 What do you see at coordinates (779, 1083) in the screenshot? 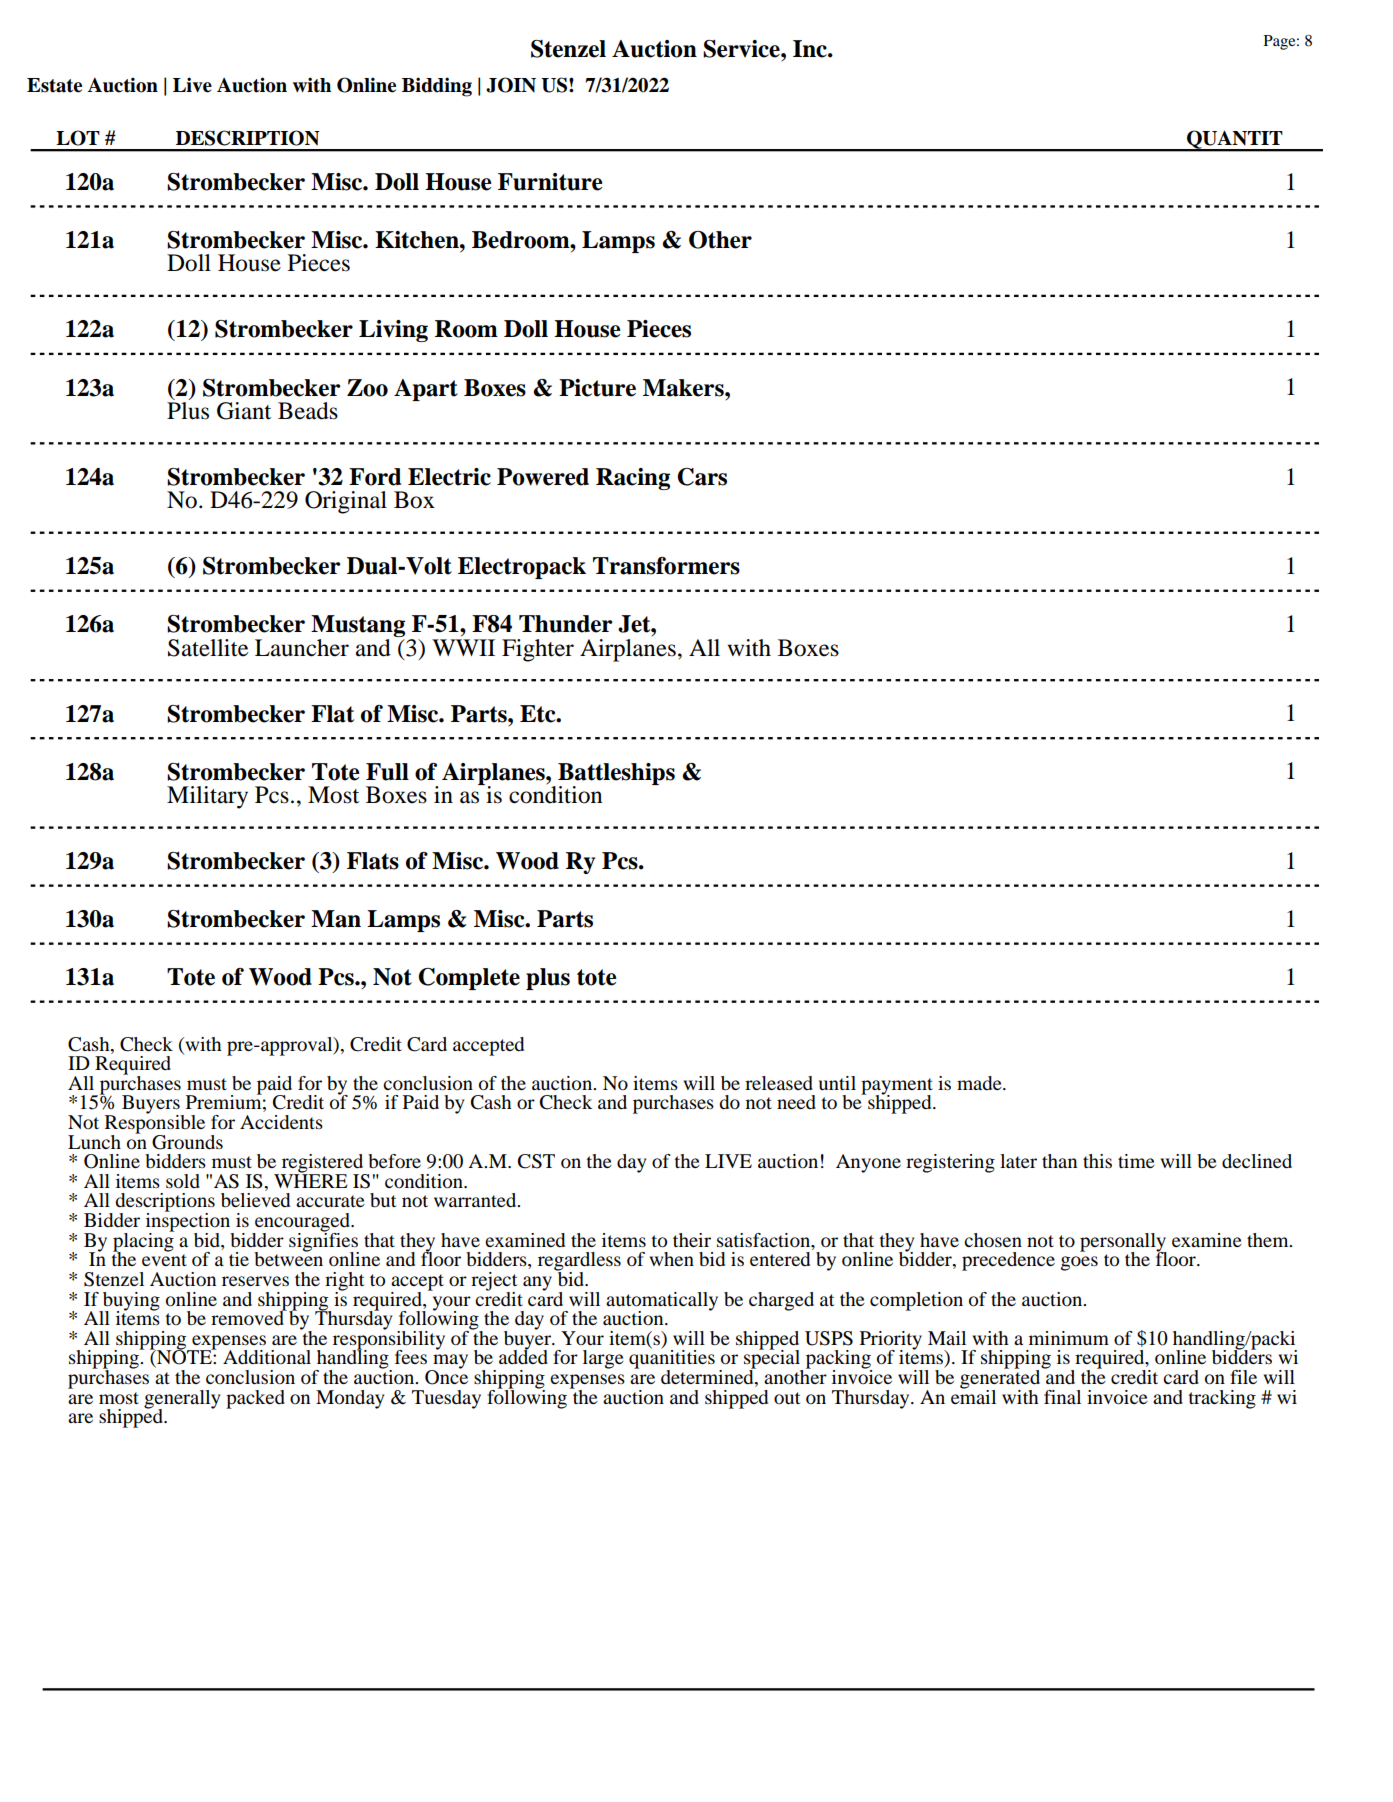
I see `released` at bounding box center [779, 1083].
